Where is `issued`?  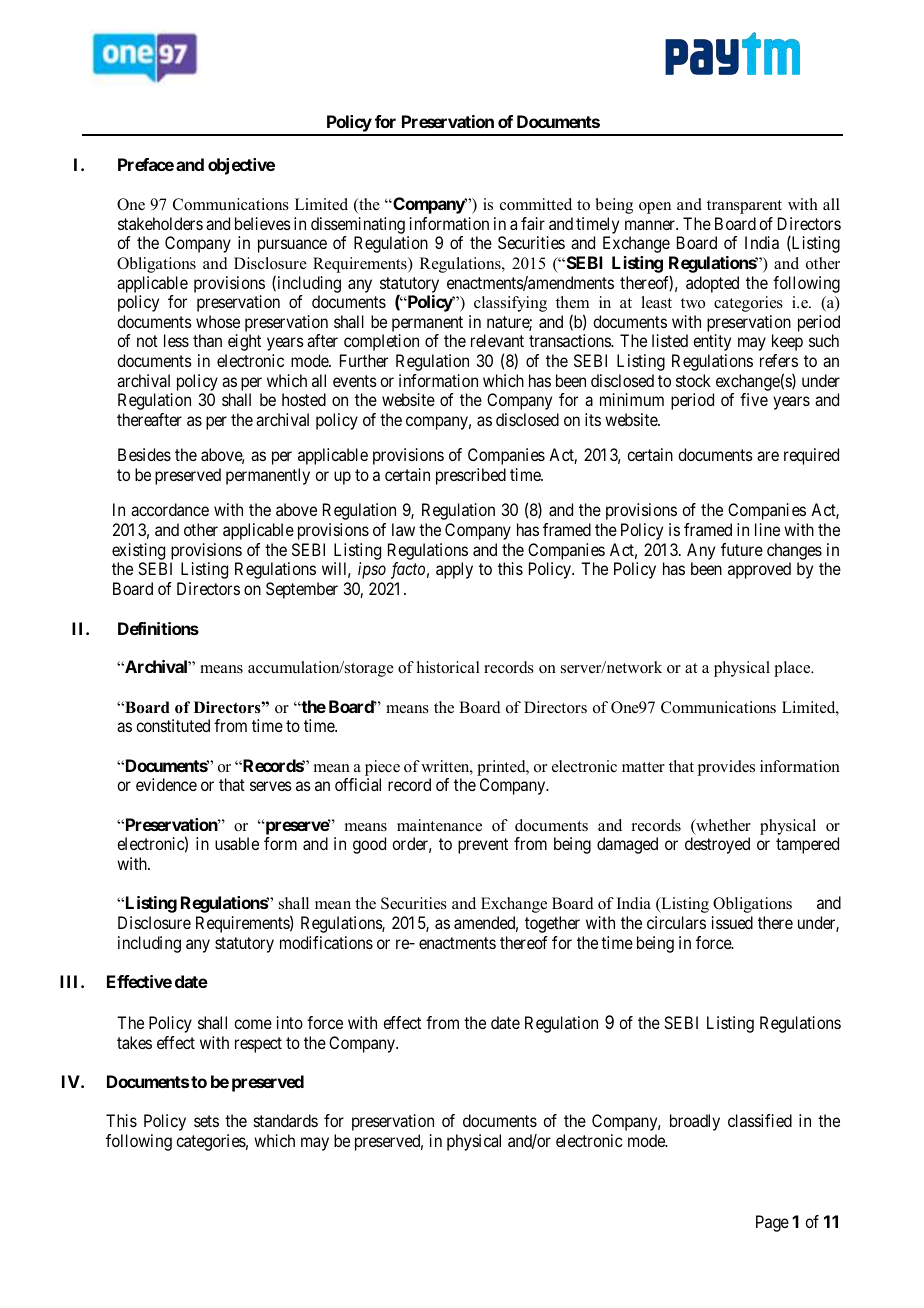 issued is located at coordinates (732, 922).
